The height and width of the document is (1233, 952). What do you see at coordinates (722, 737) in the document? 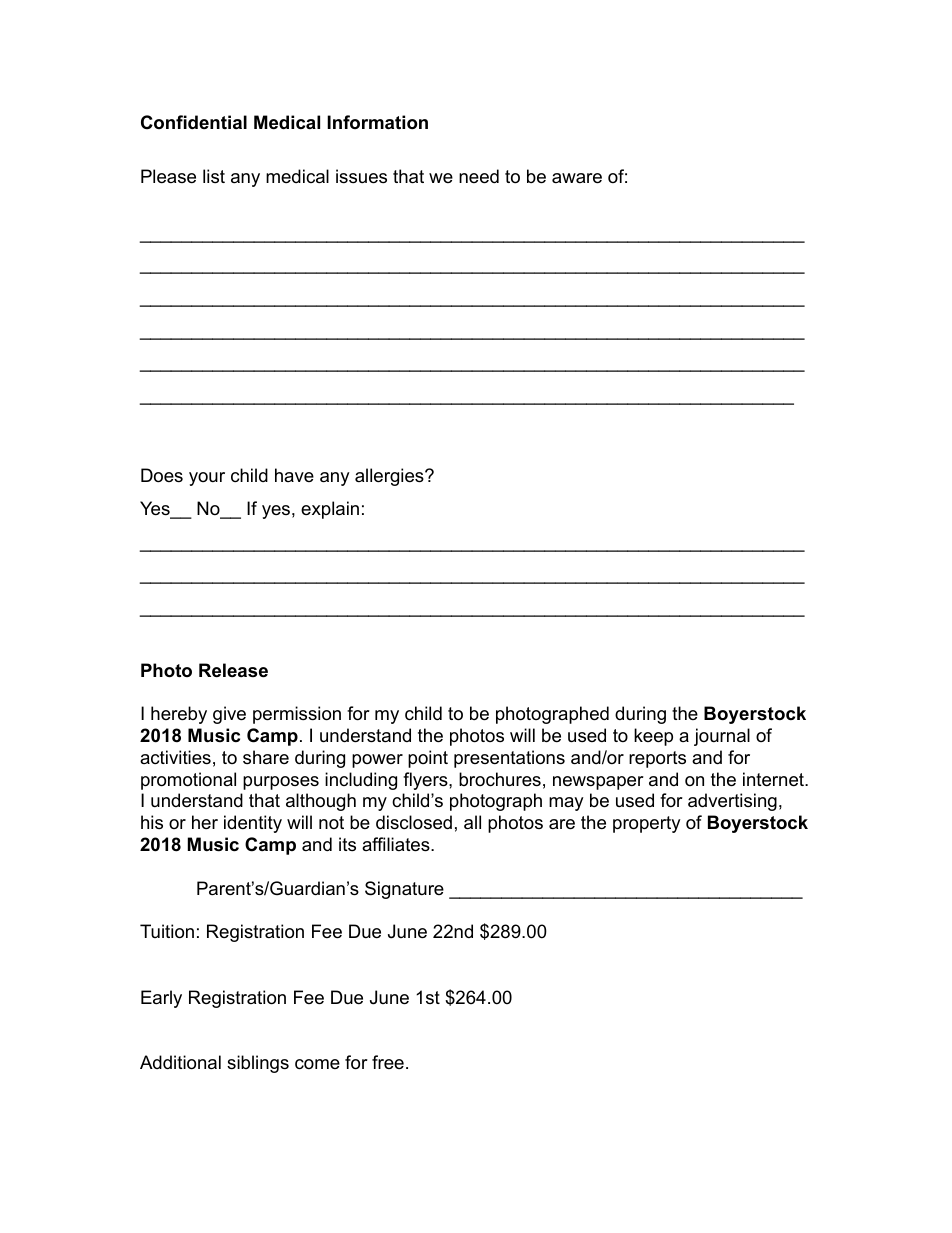
I see `journal` at bounding box center [722, 737].
